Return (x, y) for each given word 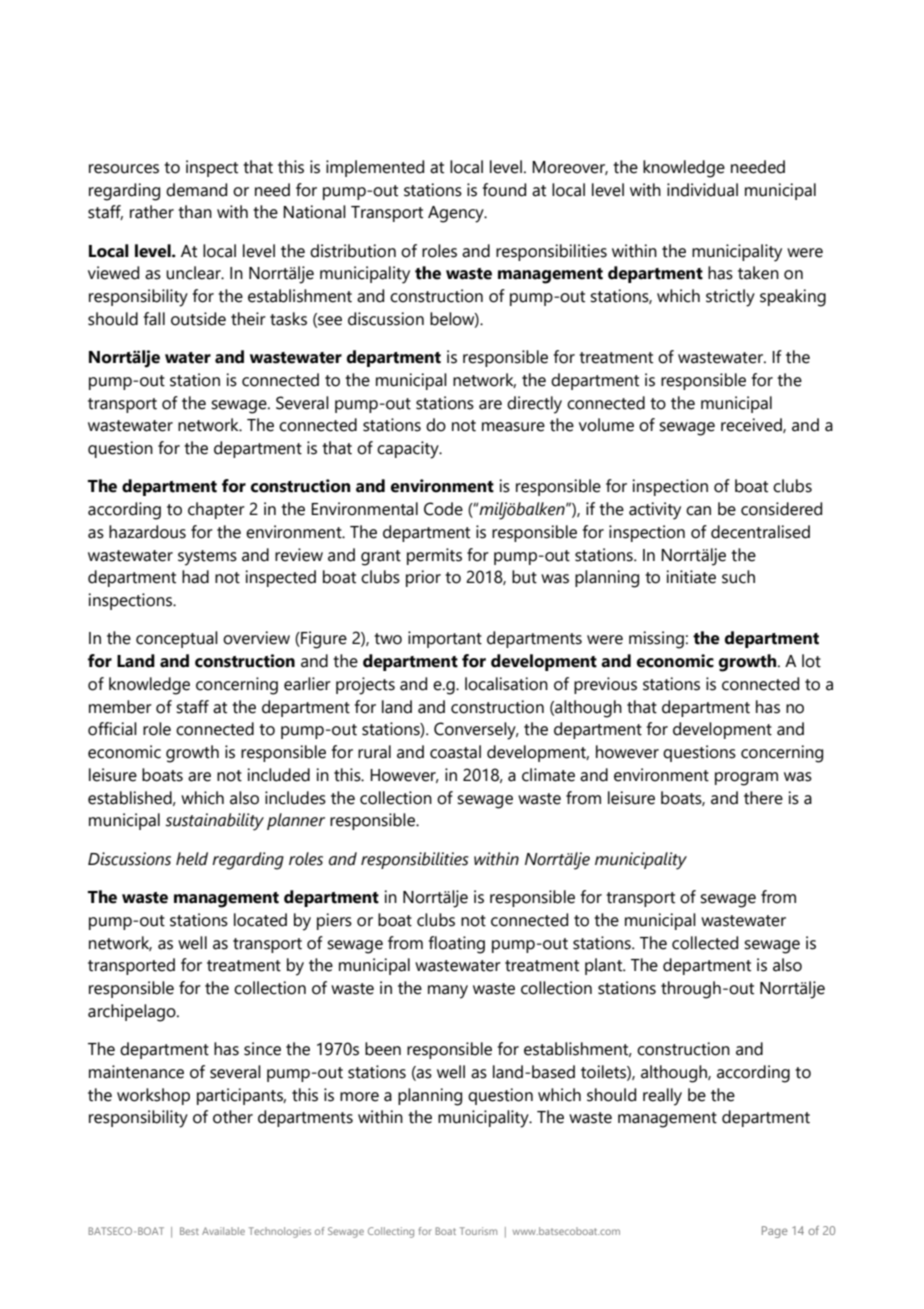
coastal (455, 752)
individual (702, 190)
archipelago (133, 1013)
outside (198, 319)
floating (457, 945)
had (195, 577)
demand (196, 190)
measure (513, 427)
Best (189, 1231)
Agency (457, 214)
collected (705, 943)
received (752, 425)
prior (423, 578)
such (738, 577)
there (763, 798)
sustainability (214, 822)
